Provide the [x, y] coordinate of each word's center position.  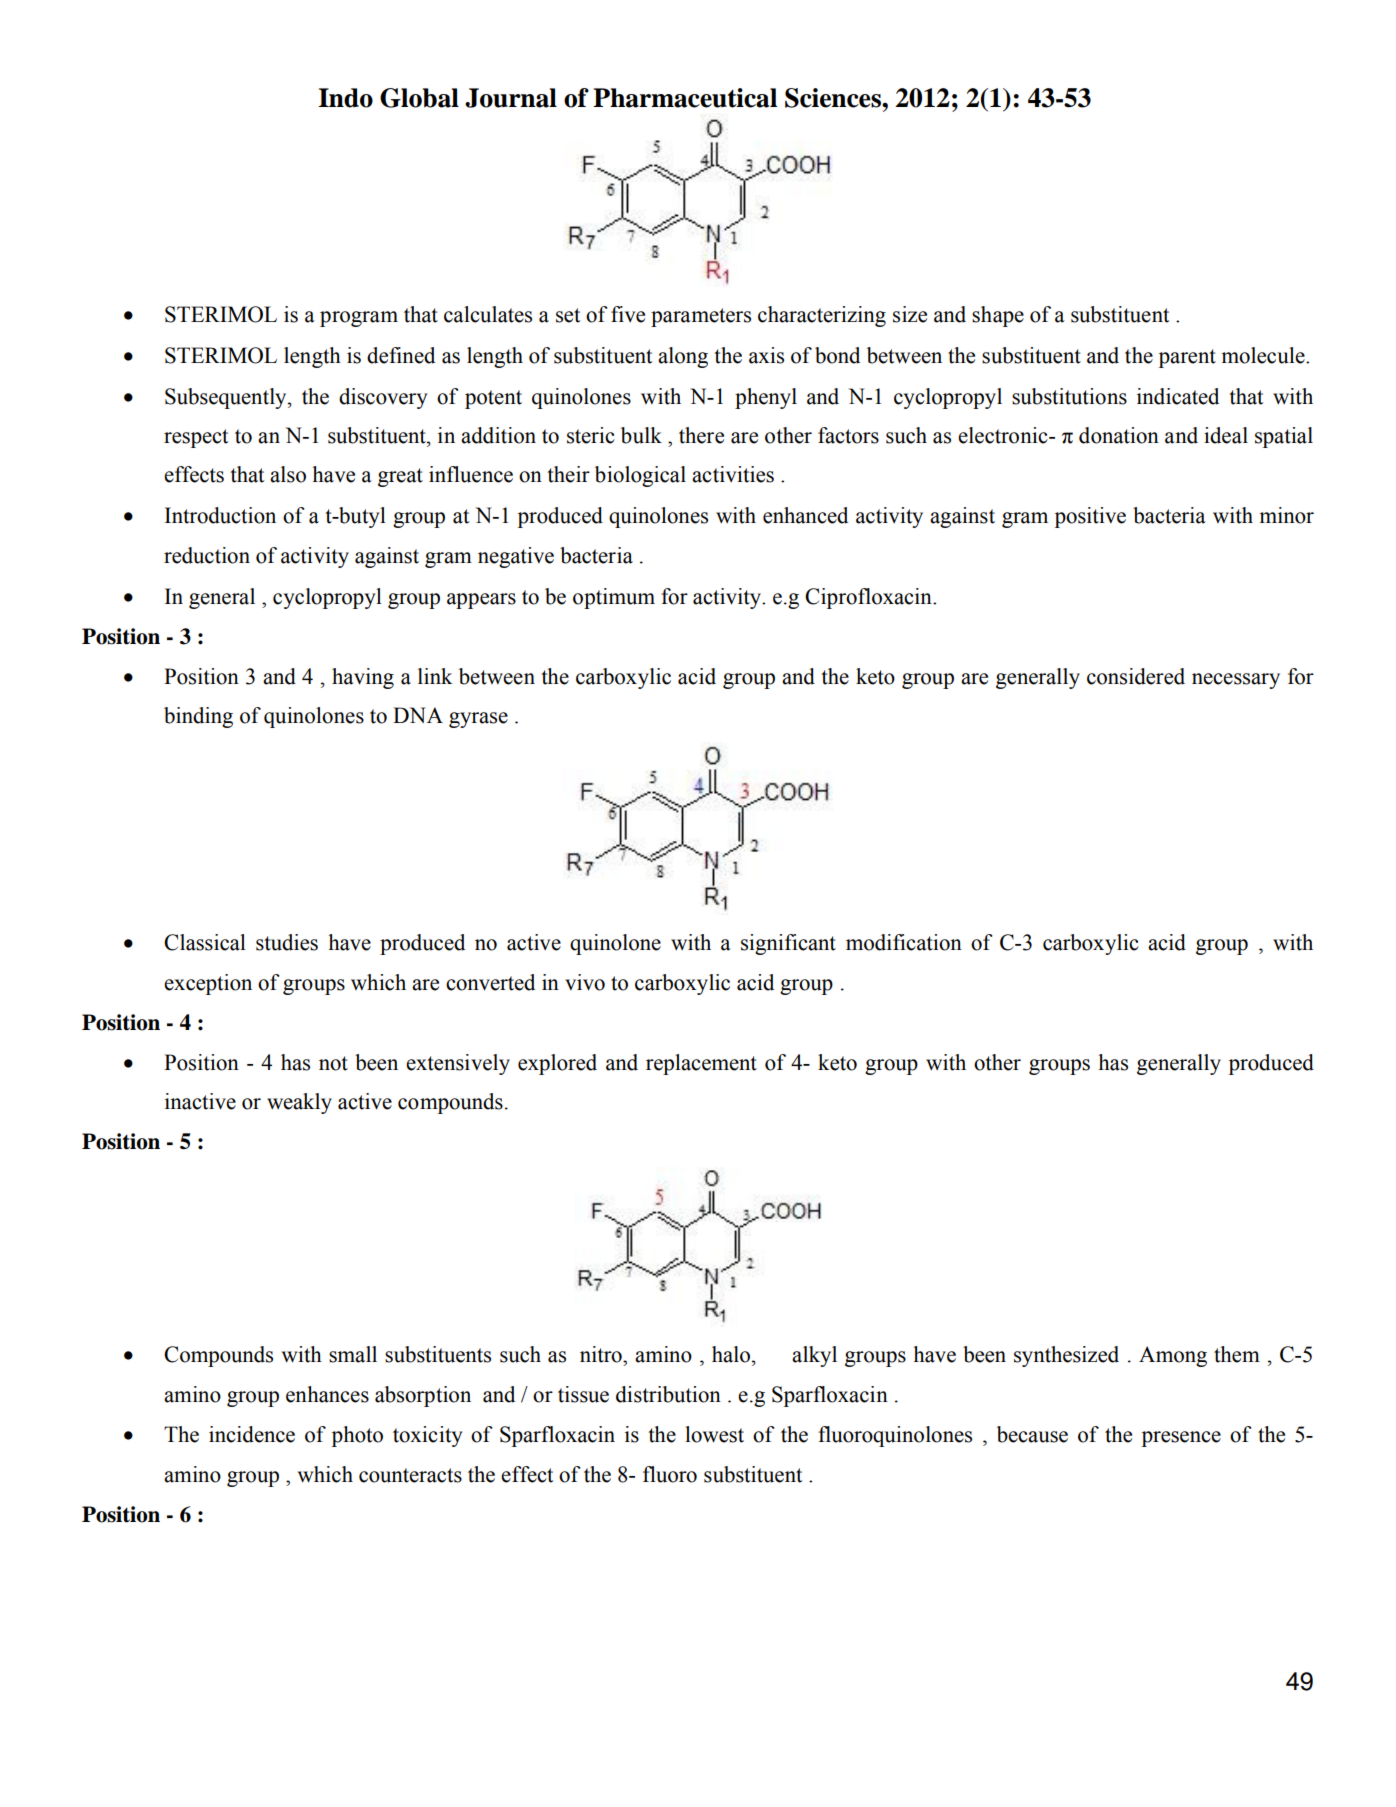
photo [357, 1436]
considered [1136, 676]
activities [733, 474]
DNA [418, 715]
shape [998, 316]
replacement [701, 1064]
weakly [299, 1103]
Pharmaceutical [685, 98]
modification [904, 942]
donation [1119, 435]
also [288, 474]
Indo [345, 98]
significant [788, 944]
